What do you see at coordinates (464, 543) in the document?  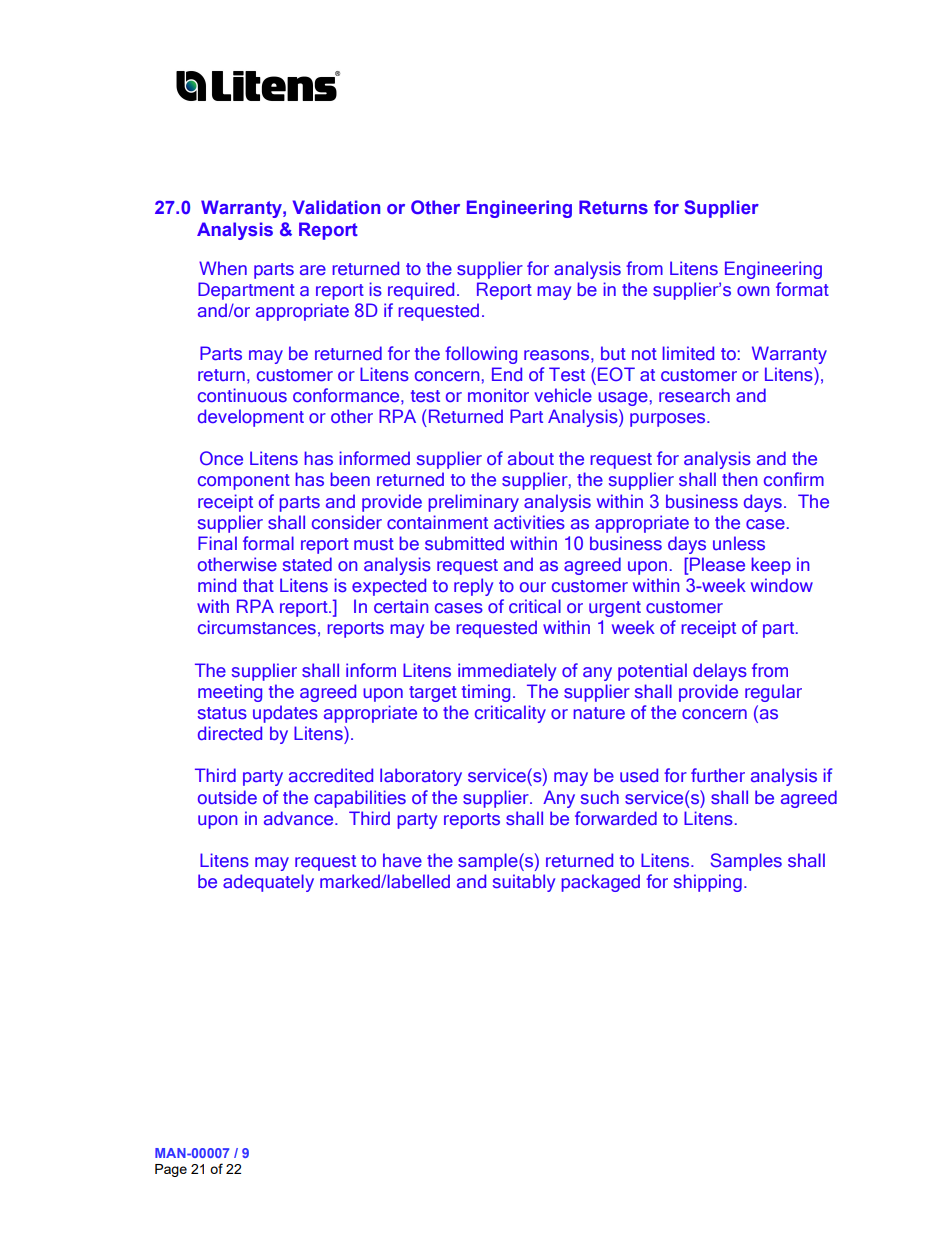 I see `submitted` at bounding box center [464, 543].
